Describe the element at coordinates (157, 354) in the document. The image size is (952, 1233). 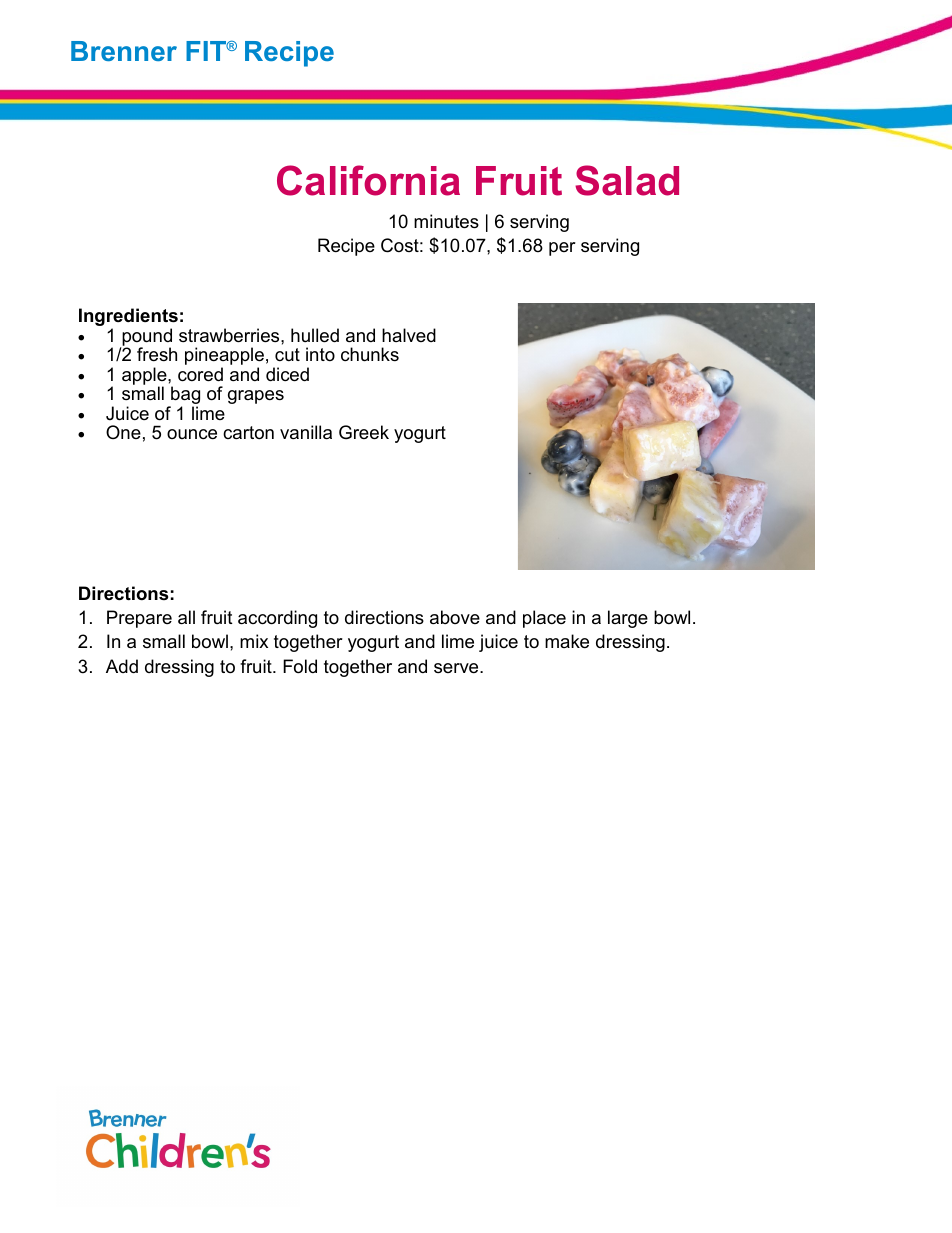
I see `fresh` at that location.
